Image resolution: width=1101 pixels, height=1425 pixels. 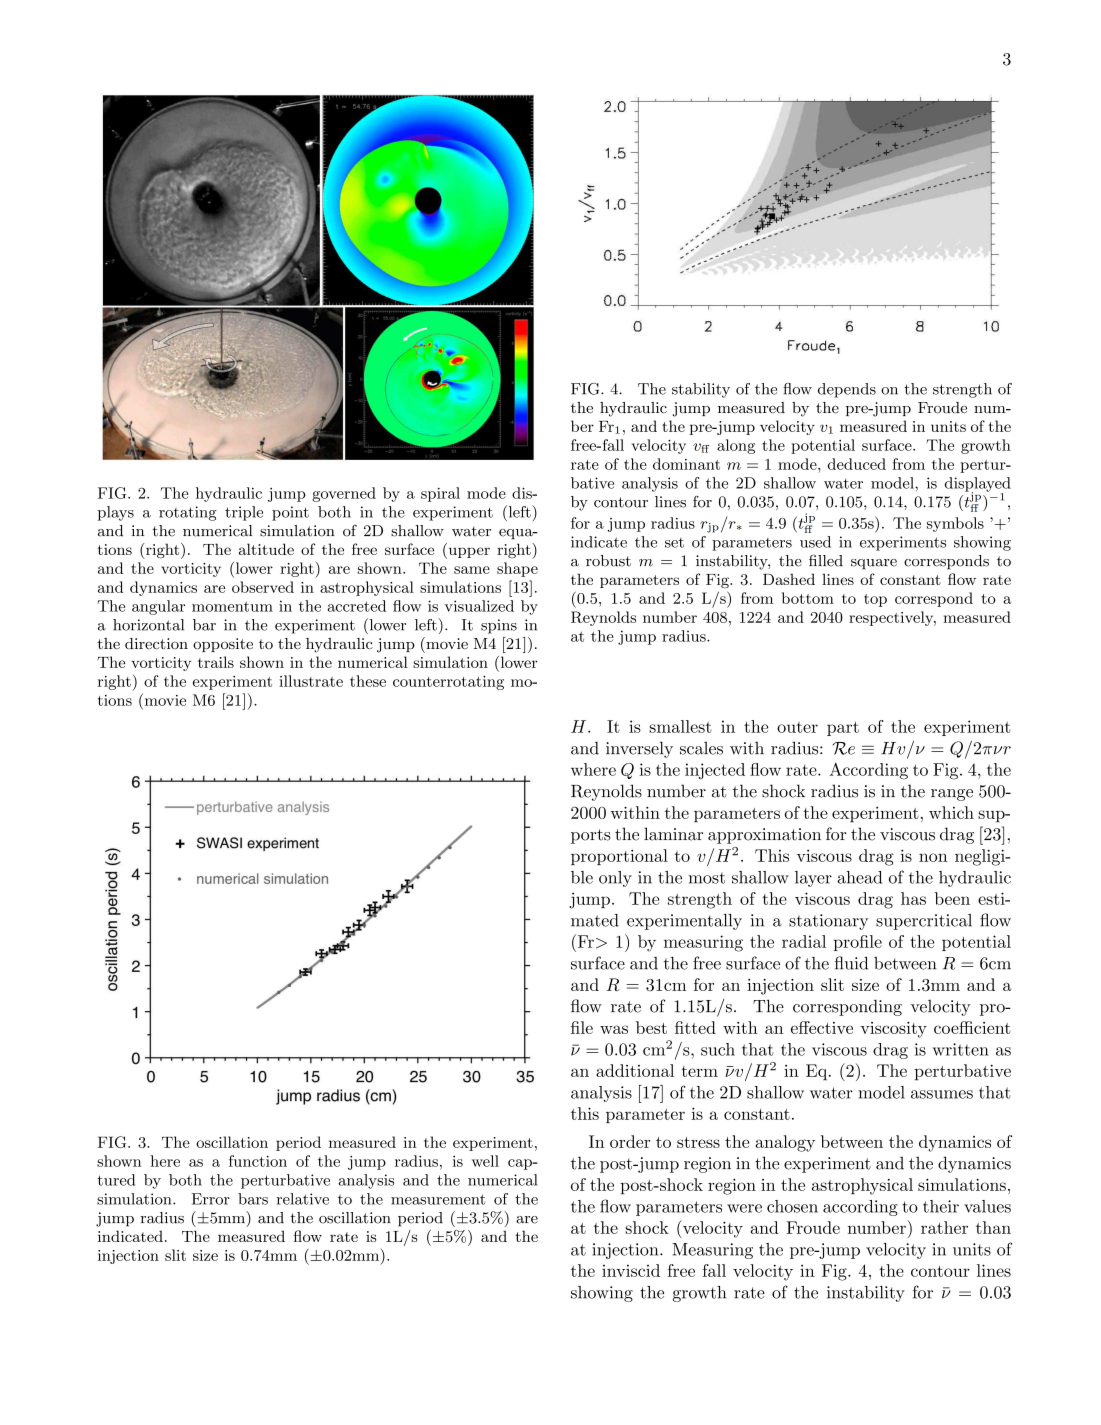 I want to click on spins, so click(x=499, y=626).
